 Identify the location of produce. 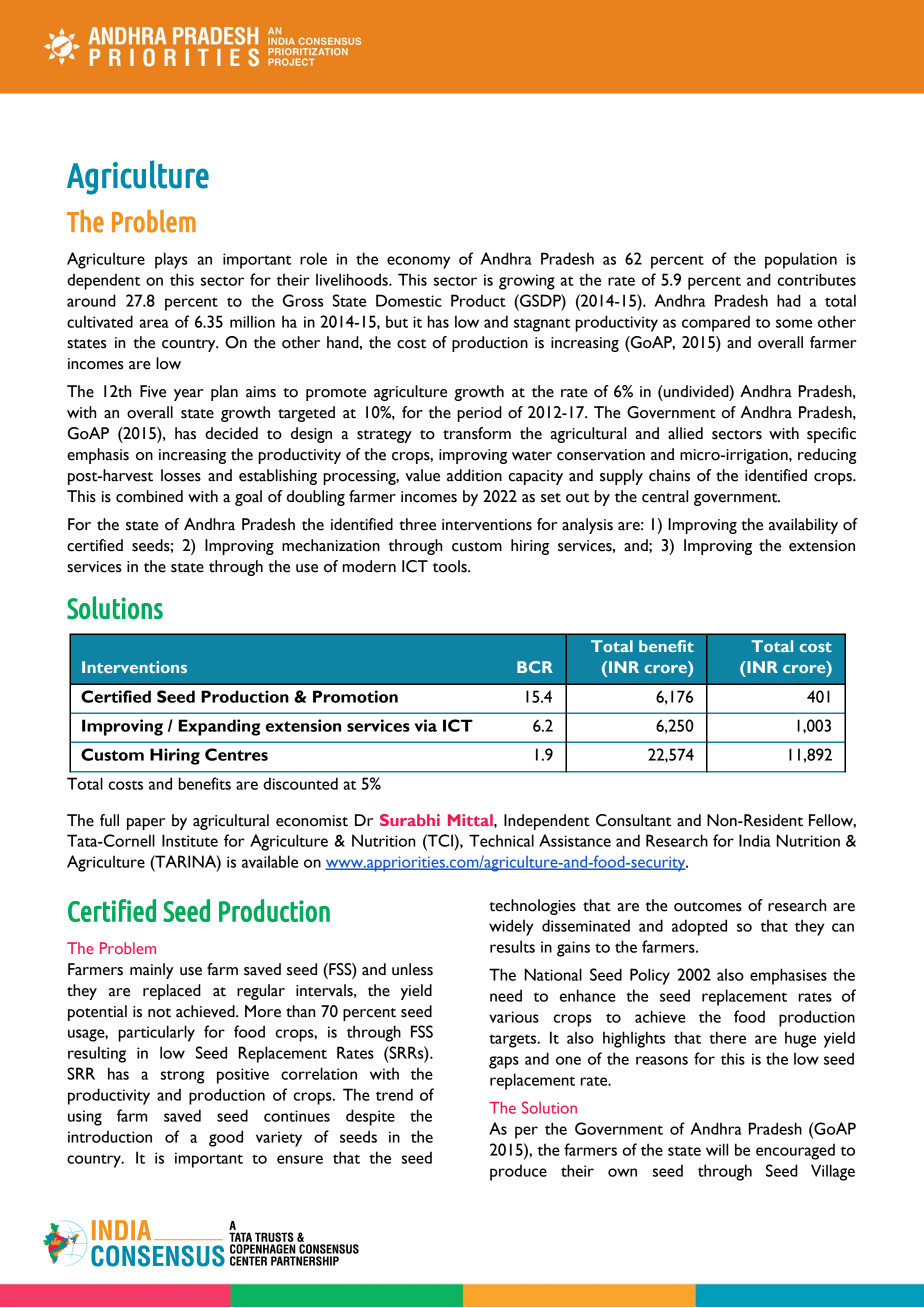
(518, 1172).
